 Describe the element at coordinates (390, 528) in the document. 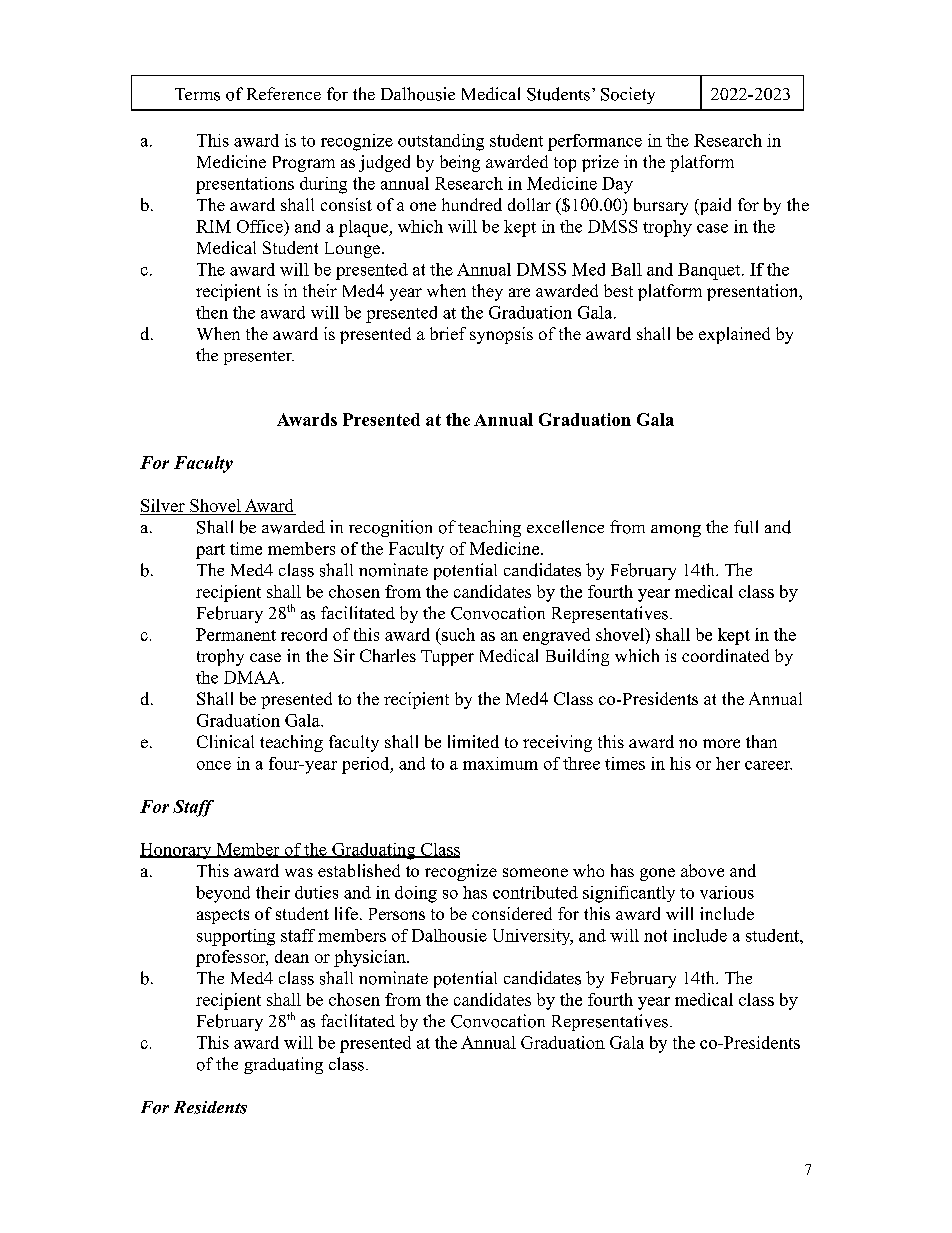

I see `recognition` at that location.
